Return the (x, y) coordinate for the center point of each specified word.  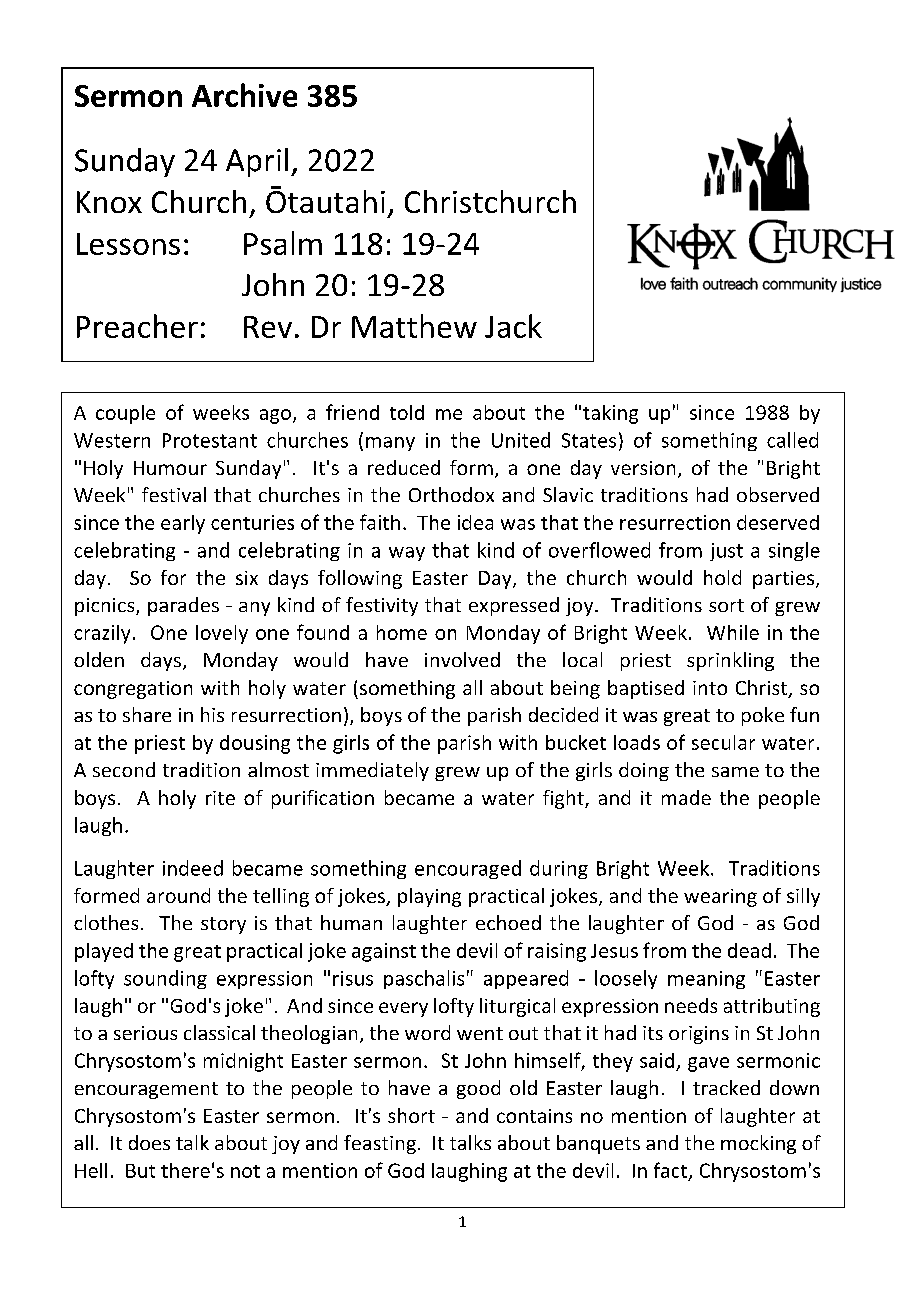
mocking (758, 1144)
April (257, 162)
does (149, 1142)
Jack (513, 326)
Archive (244, 95)
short (411, 1115)
